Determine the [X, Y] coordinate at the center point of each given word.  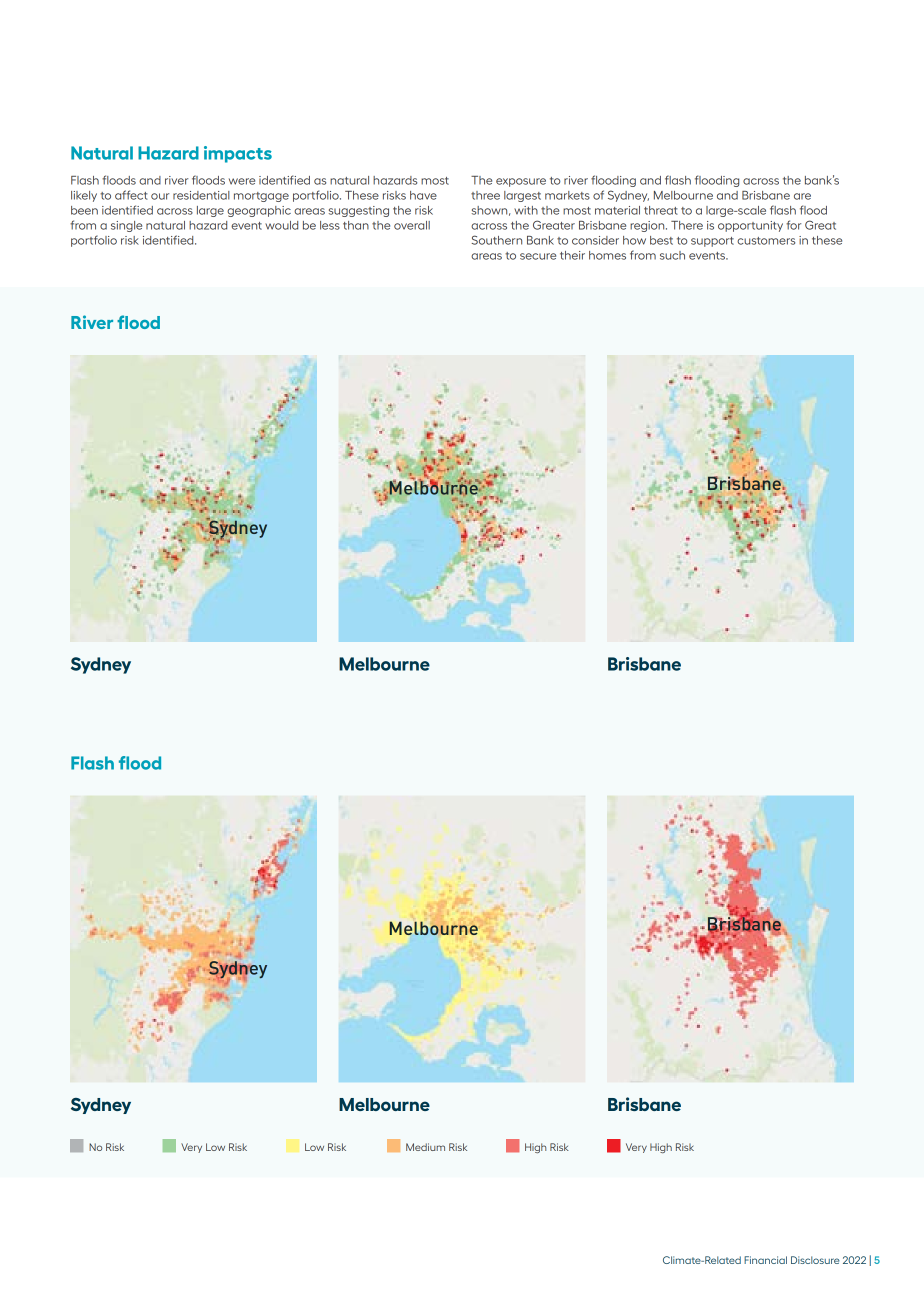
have [423, 195]
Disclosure [815, 1260]
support [712, 242]
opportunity [750, 226]
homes [607, 255]
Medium [425, 1147]
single [126, 226]
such [672, 255]
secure [538, 256]
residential [201, 195]
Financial [765, 1260]
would [281, 225]
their [572, 255]
